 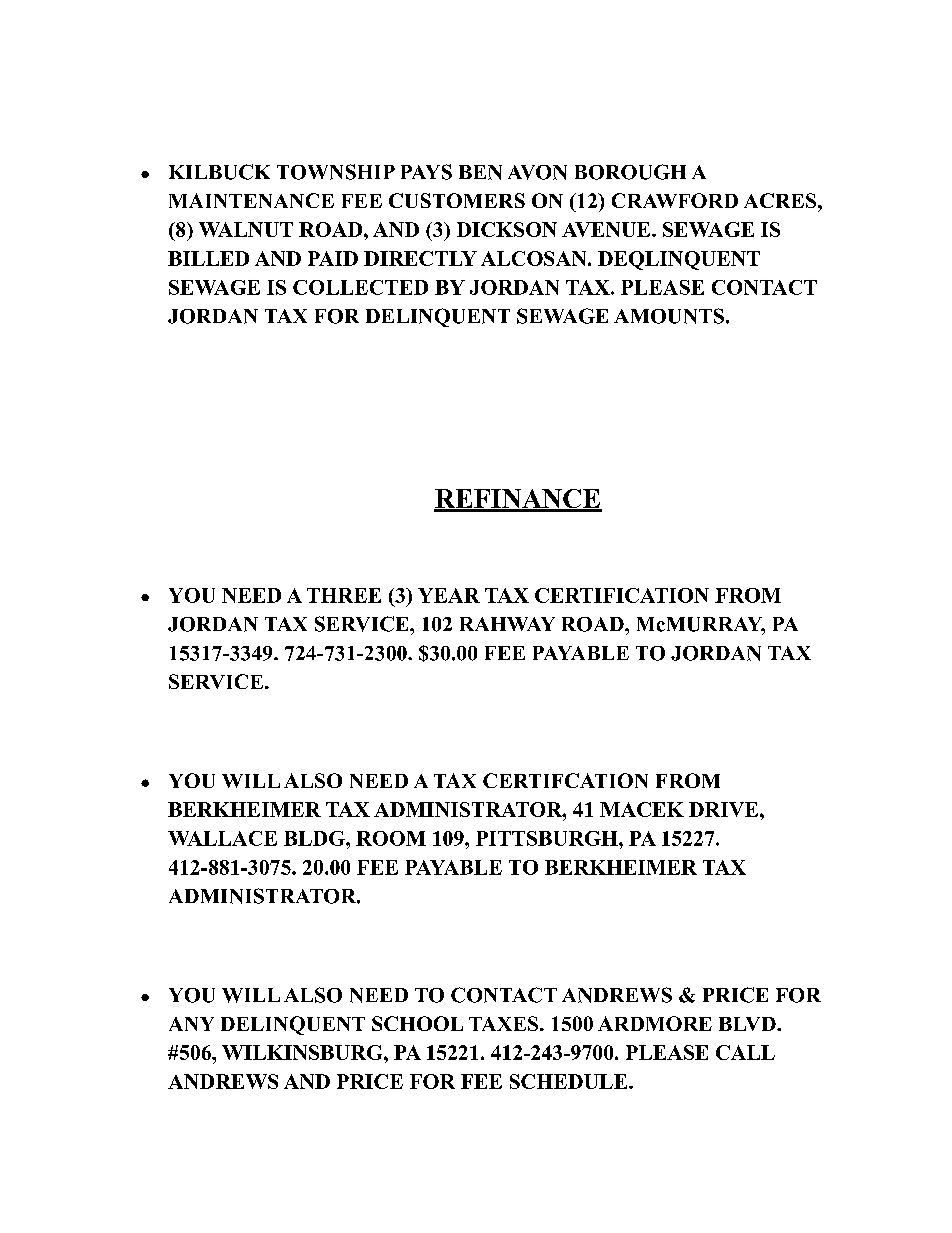 What do you see at coordinates (344, 595) in the image?
I see `THREE` at bounding box center [344, 595].
